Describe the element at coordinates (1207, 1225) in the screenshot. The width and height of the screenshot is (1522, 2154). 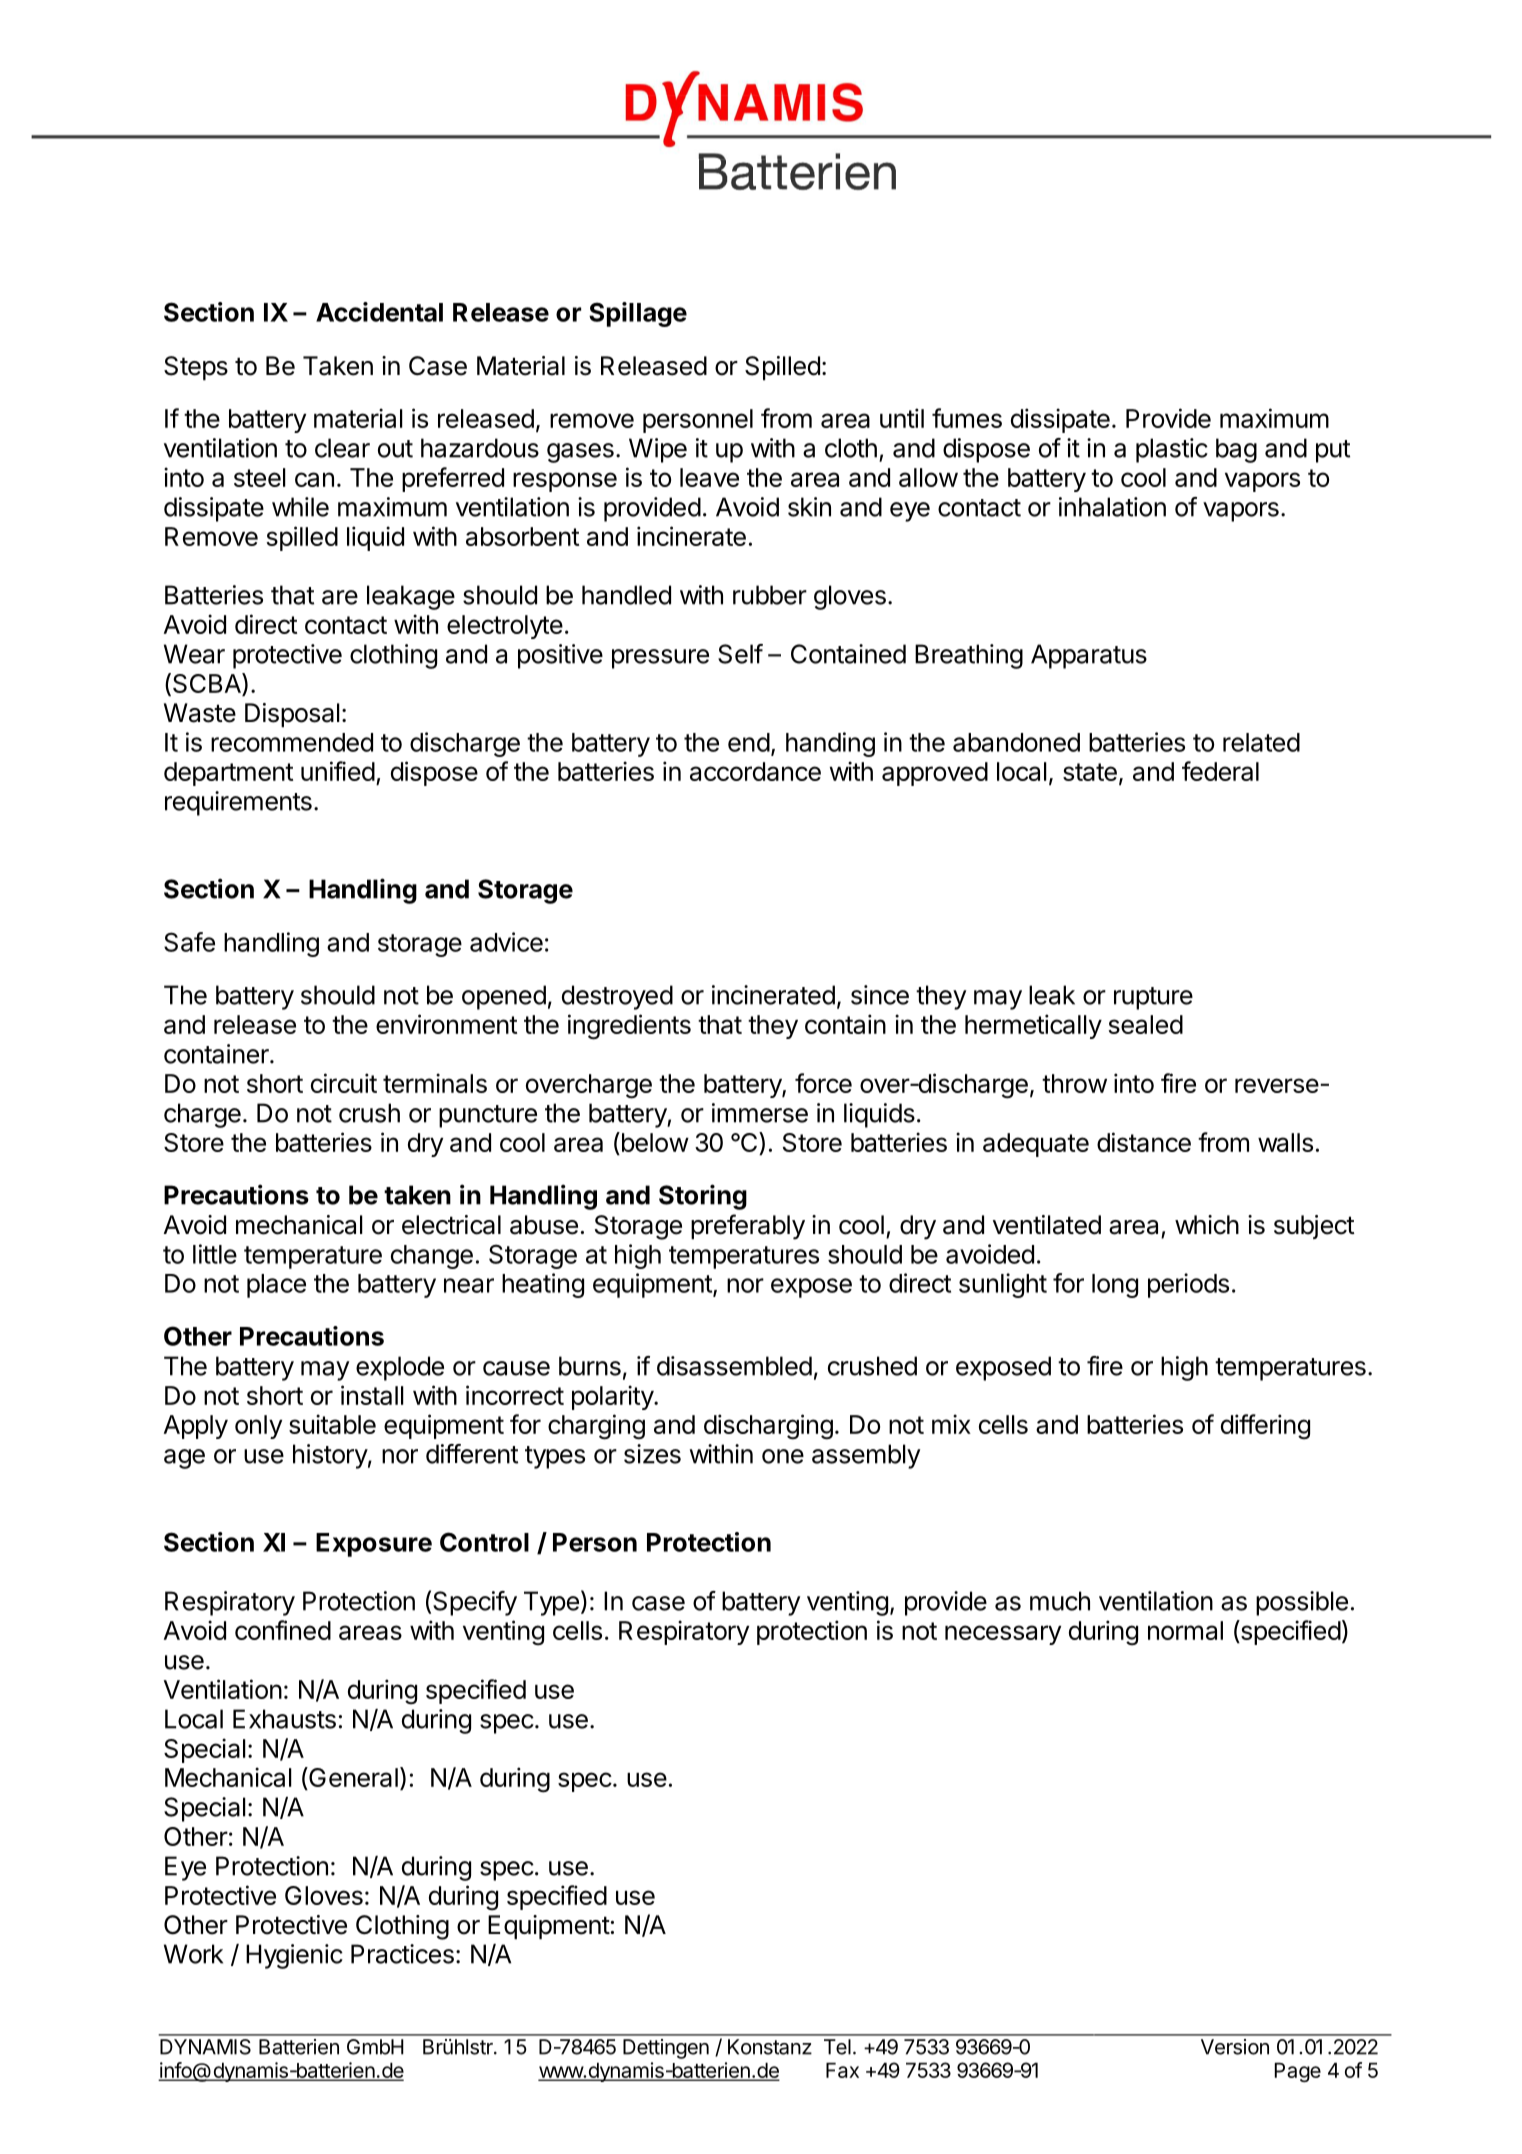
I see `which` at that location.
